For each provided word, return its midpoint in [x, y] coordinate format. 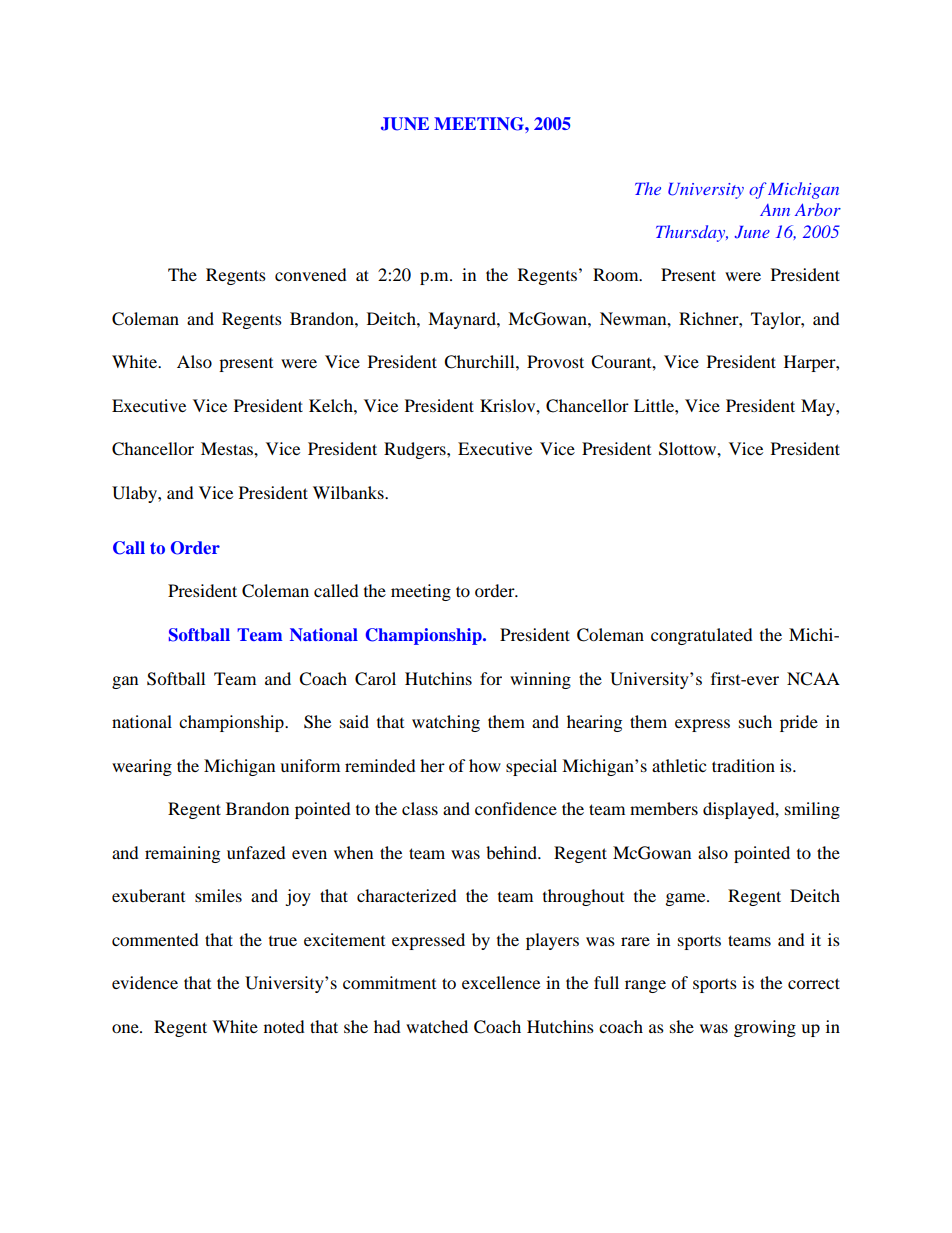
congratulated [702, 636]
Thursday [692, 233]
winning [540, 680]
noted [284, 1026]
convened [311, 274]
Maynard [463, 320]
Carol [375, 679]
